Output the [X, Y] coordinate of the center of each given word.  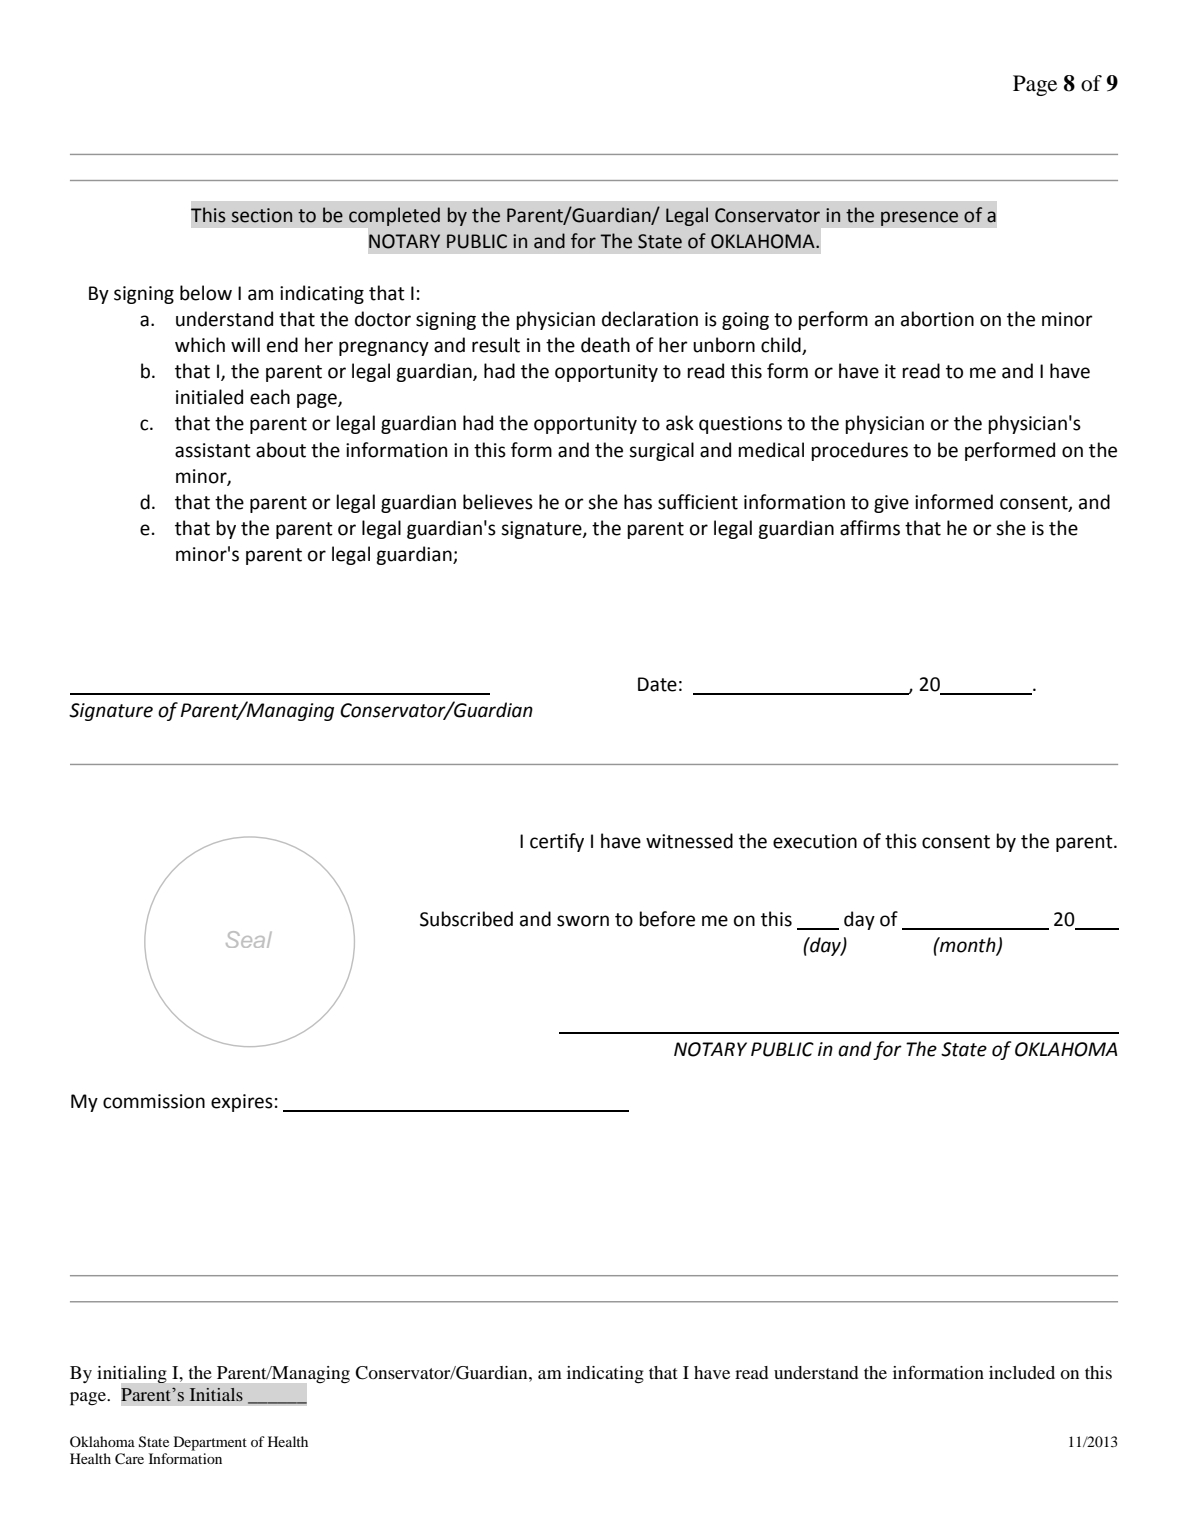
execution [815, 841]
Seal [249, 939]
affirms [870, 528]
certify [557, 842]
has [638, 502]
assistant [213, 450]
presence [920, 218]
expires [242, 1103]
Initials [216, 1394]
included [1022, 1372]
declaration [650, 319]
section [262, 215]
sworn [583, 921]
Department [210, 1443]
